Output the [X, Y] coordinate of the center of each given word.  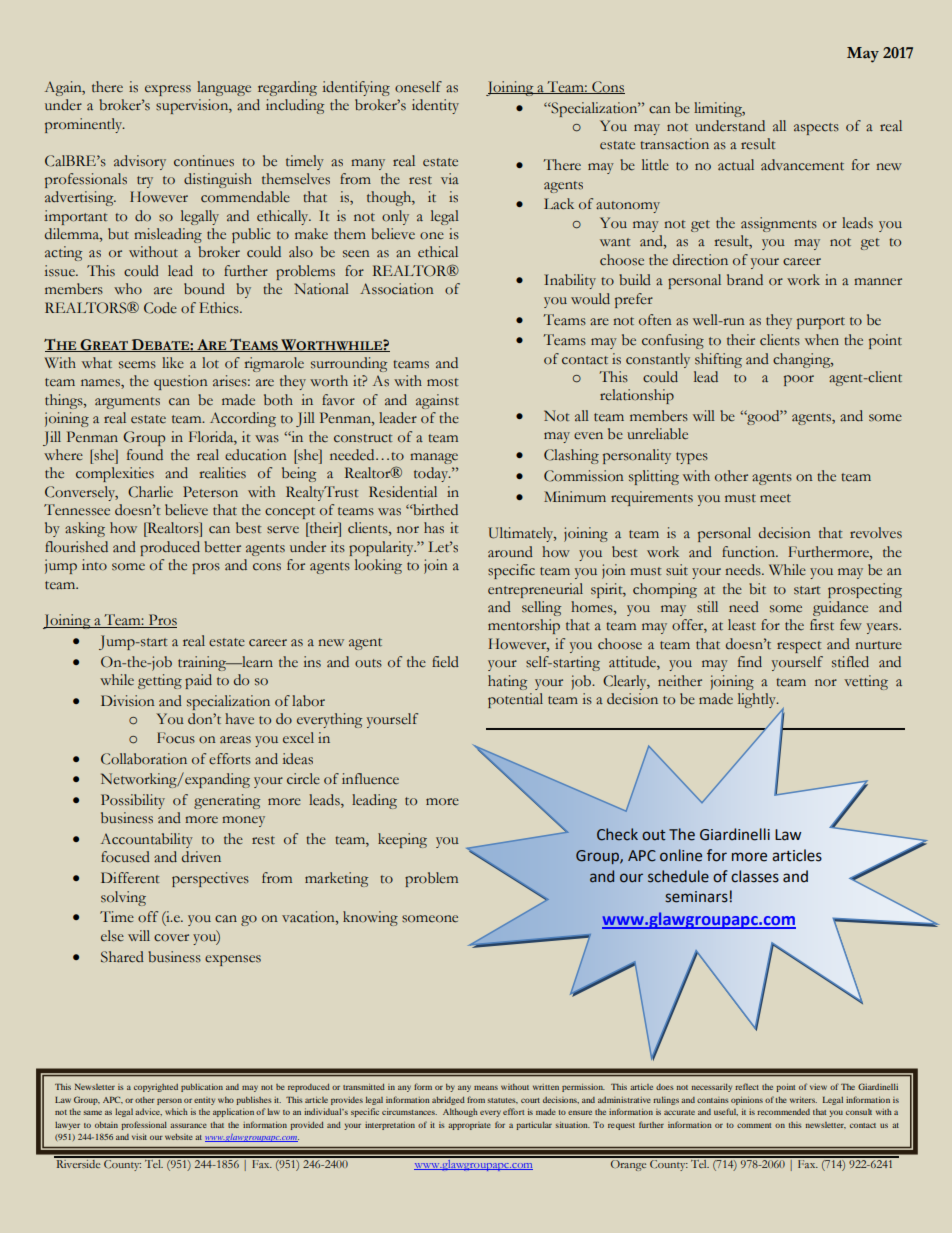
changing [803, 360]
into [94, 565]
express [168, 90]
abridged [448, 1101]
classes [755, 876]
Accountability [147, 840]
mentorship [524, 626]
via [450, 178]
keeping [402, 840]
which [176, 1111]
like [173, 363]
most [443, 382]
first [822, 625]
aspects [816, 129]
